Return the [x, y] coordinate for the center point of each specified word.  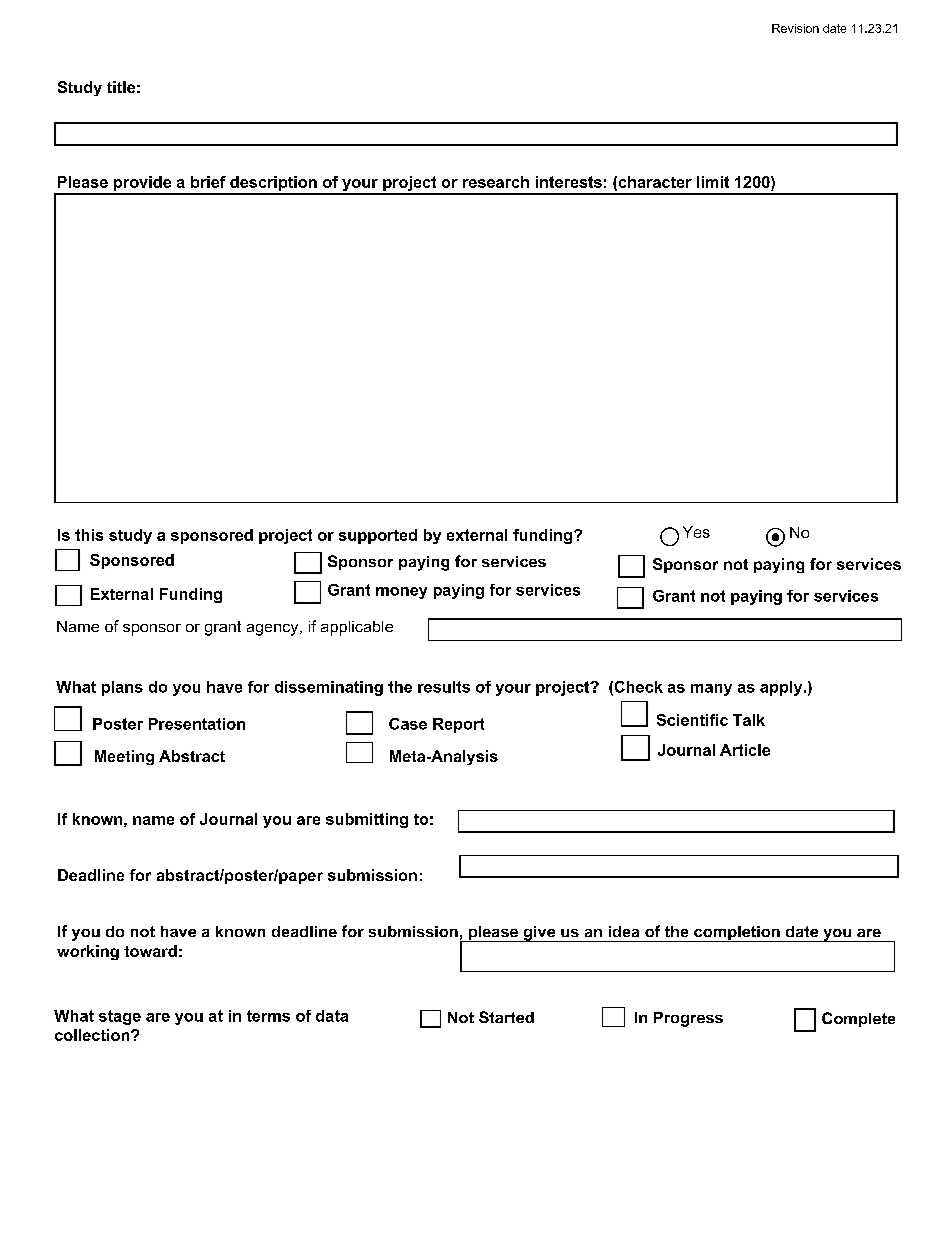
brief [208, 182]
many [711, 690]
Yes [696, 532]
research [496, 182]
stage [120, 1017]
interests [569, 182]
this [89, 535]
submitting [367, 820]
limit [713, 182]
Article [745, 750]
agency [274, 630]
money [401, 593]
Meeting [124, 757]
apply [782, 688]
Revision [795, 28]
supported [378, 536]
